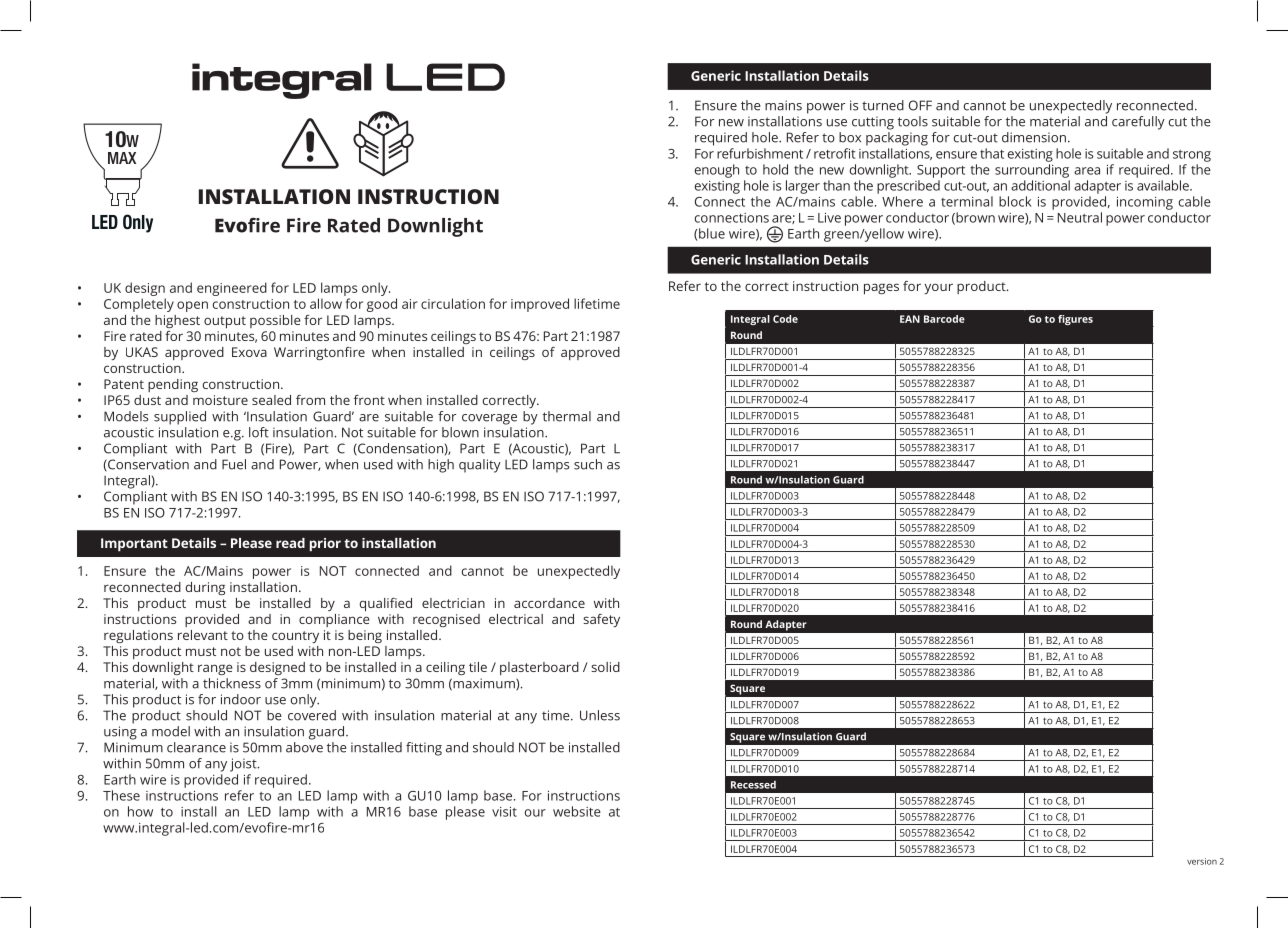  Describe the element at coordinates (605, 667) in the document. I see `solid` at that location.
